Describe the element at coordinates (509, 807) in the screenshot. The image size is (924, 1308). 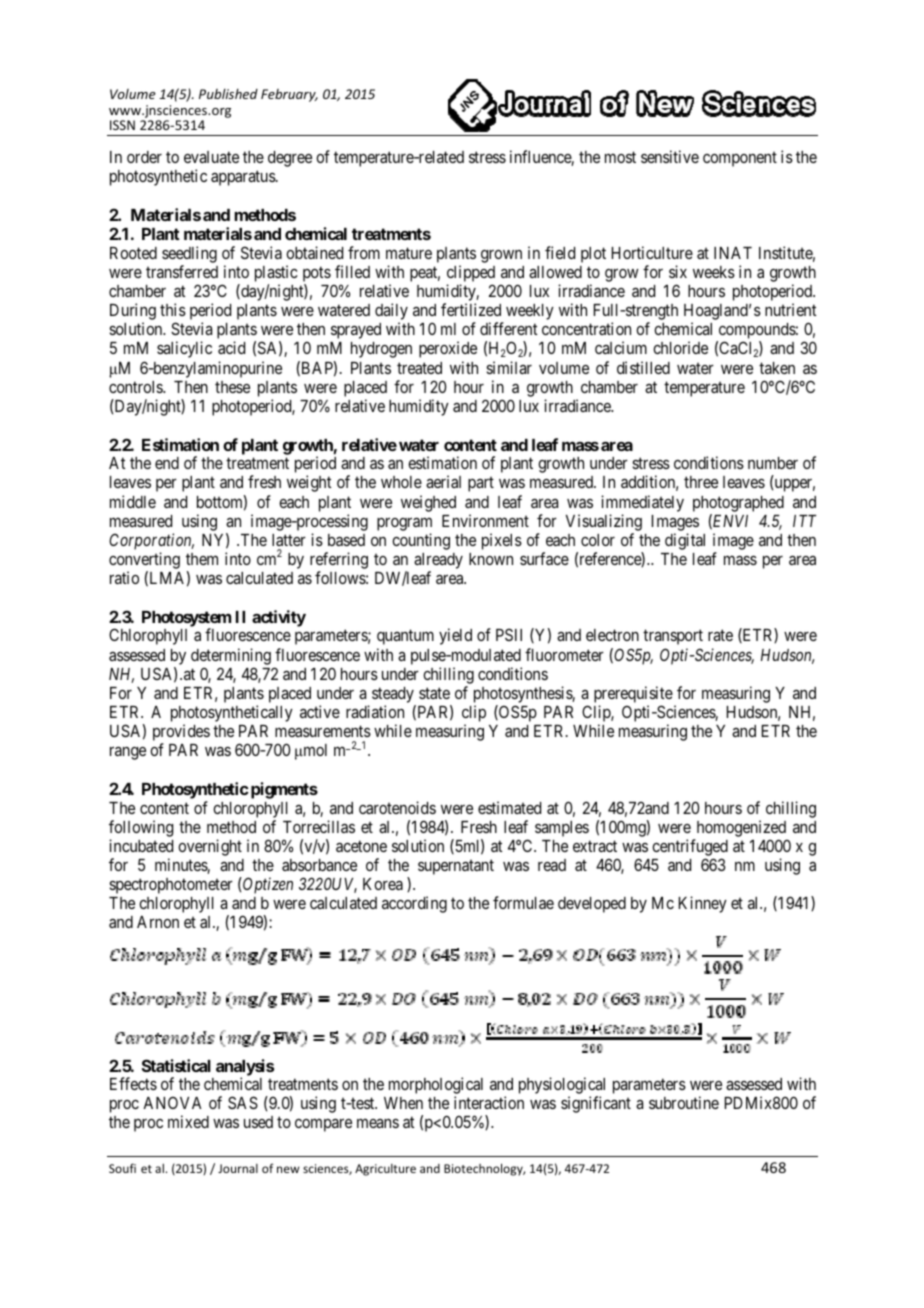
I see `estimated` at that location.
